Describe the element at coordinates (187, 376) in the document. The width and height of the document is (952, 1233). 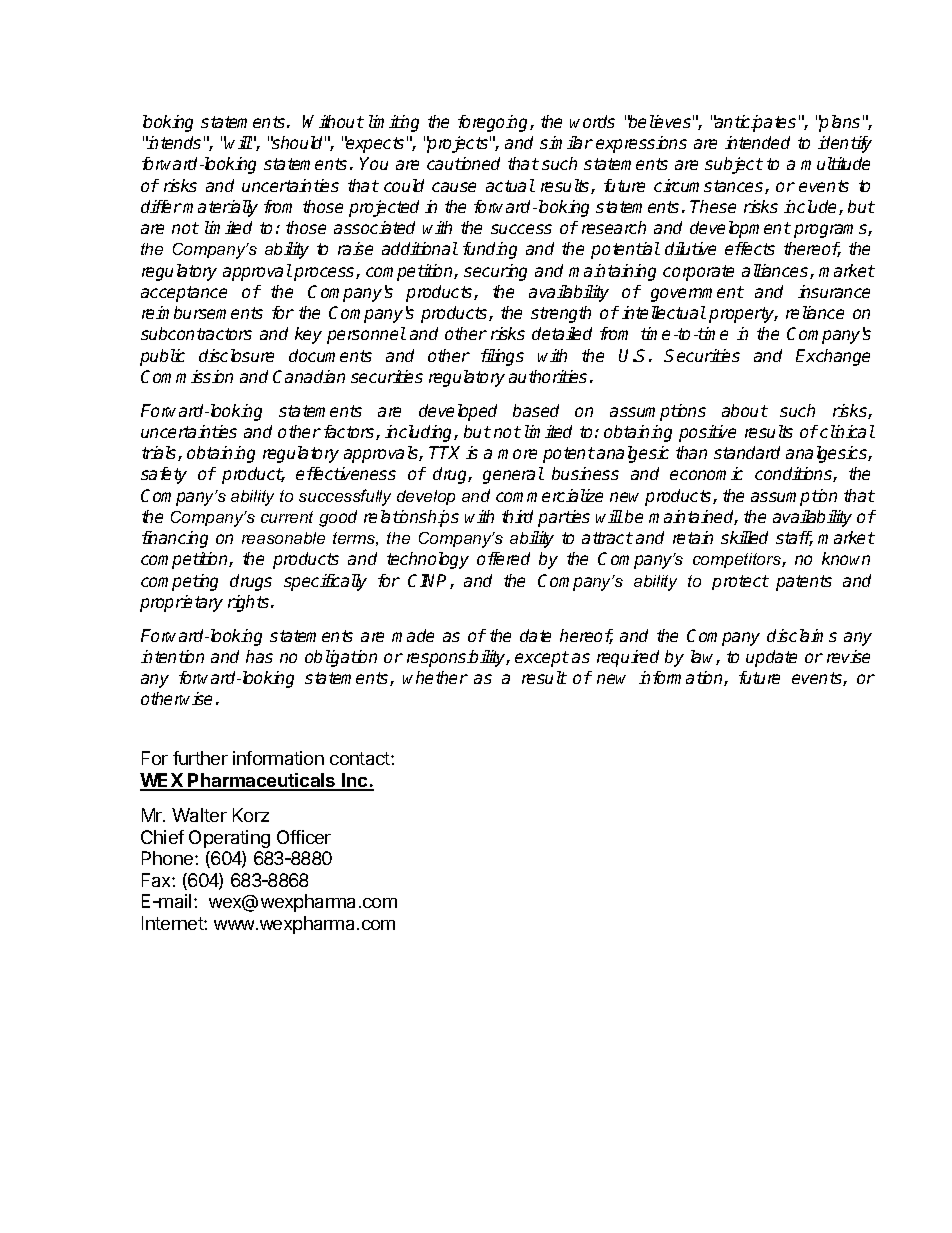
I see `Commission` at that location.
